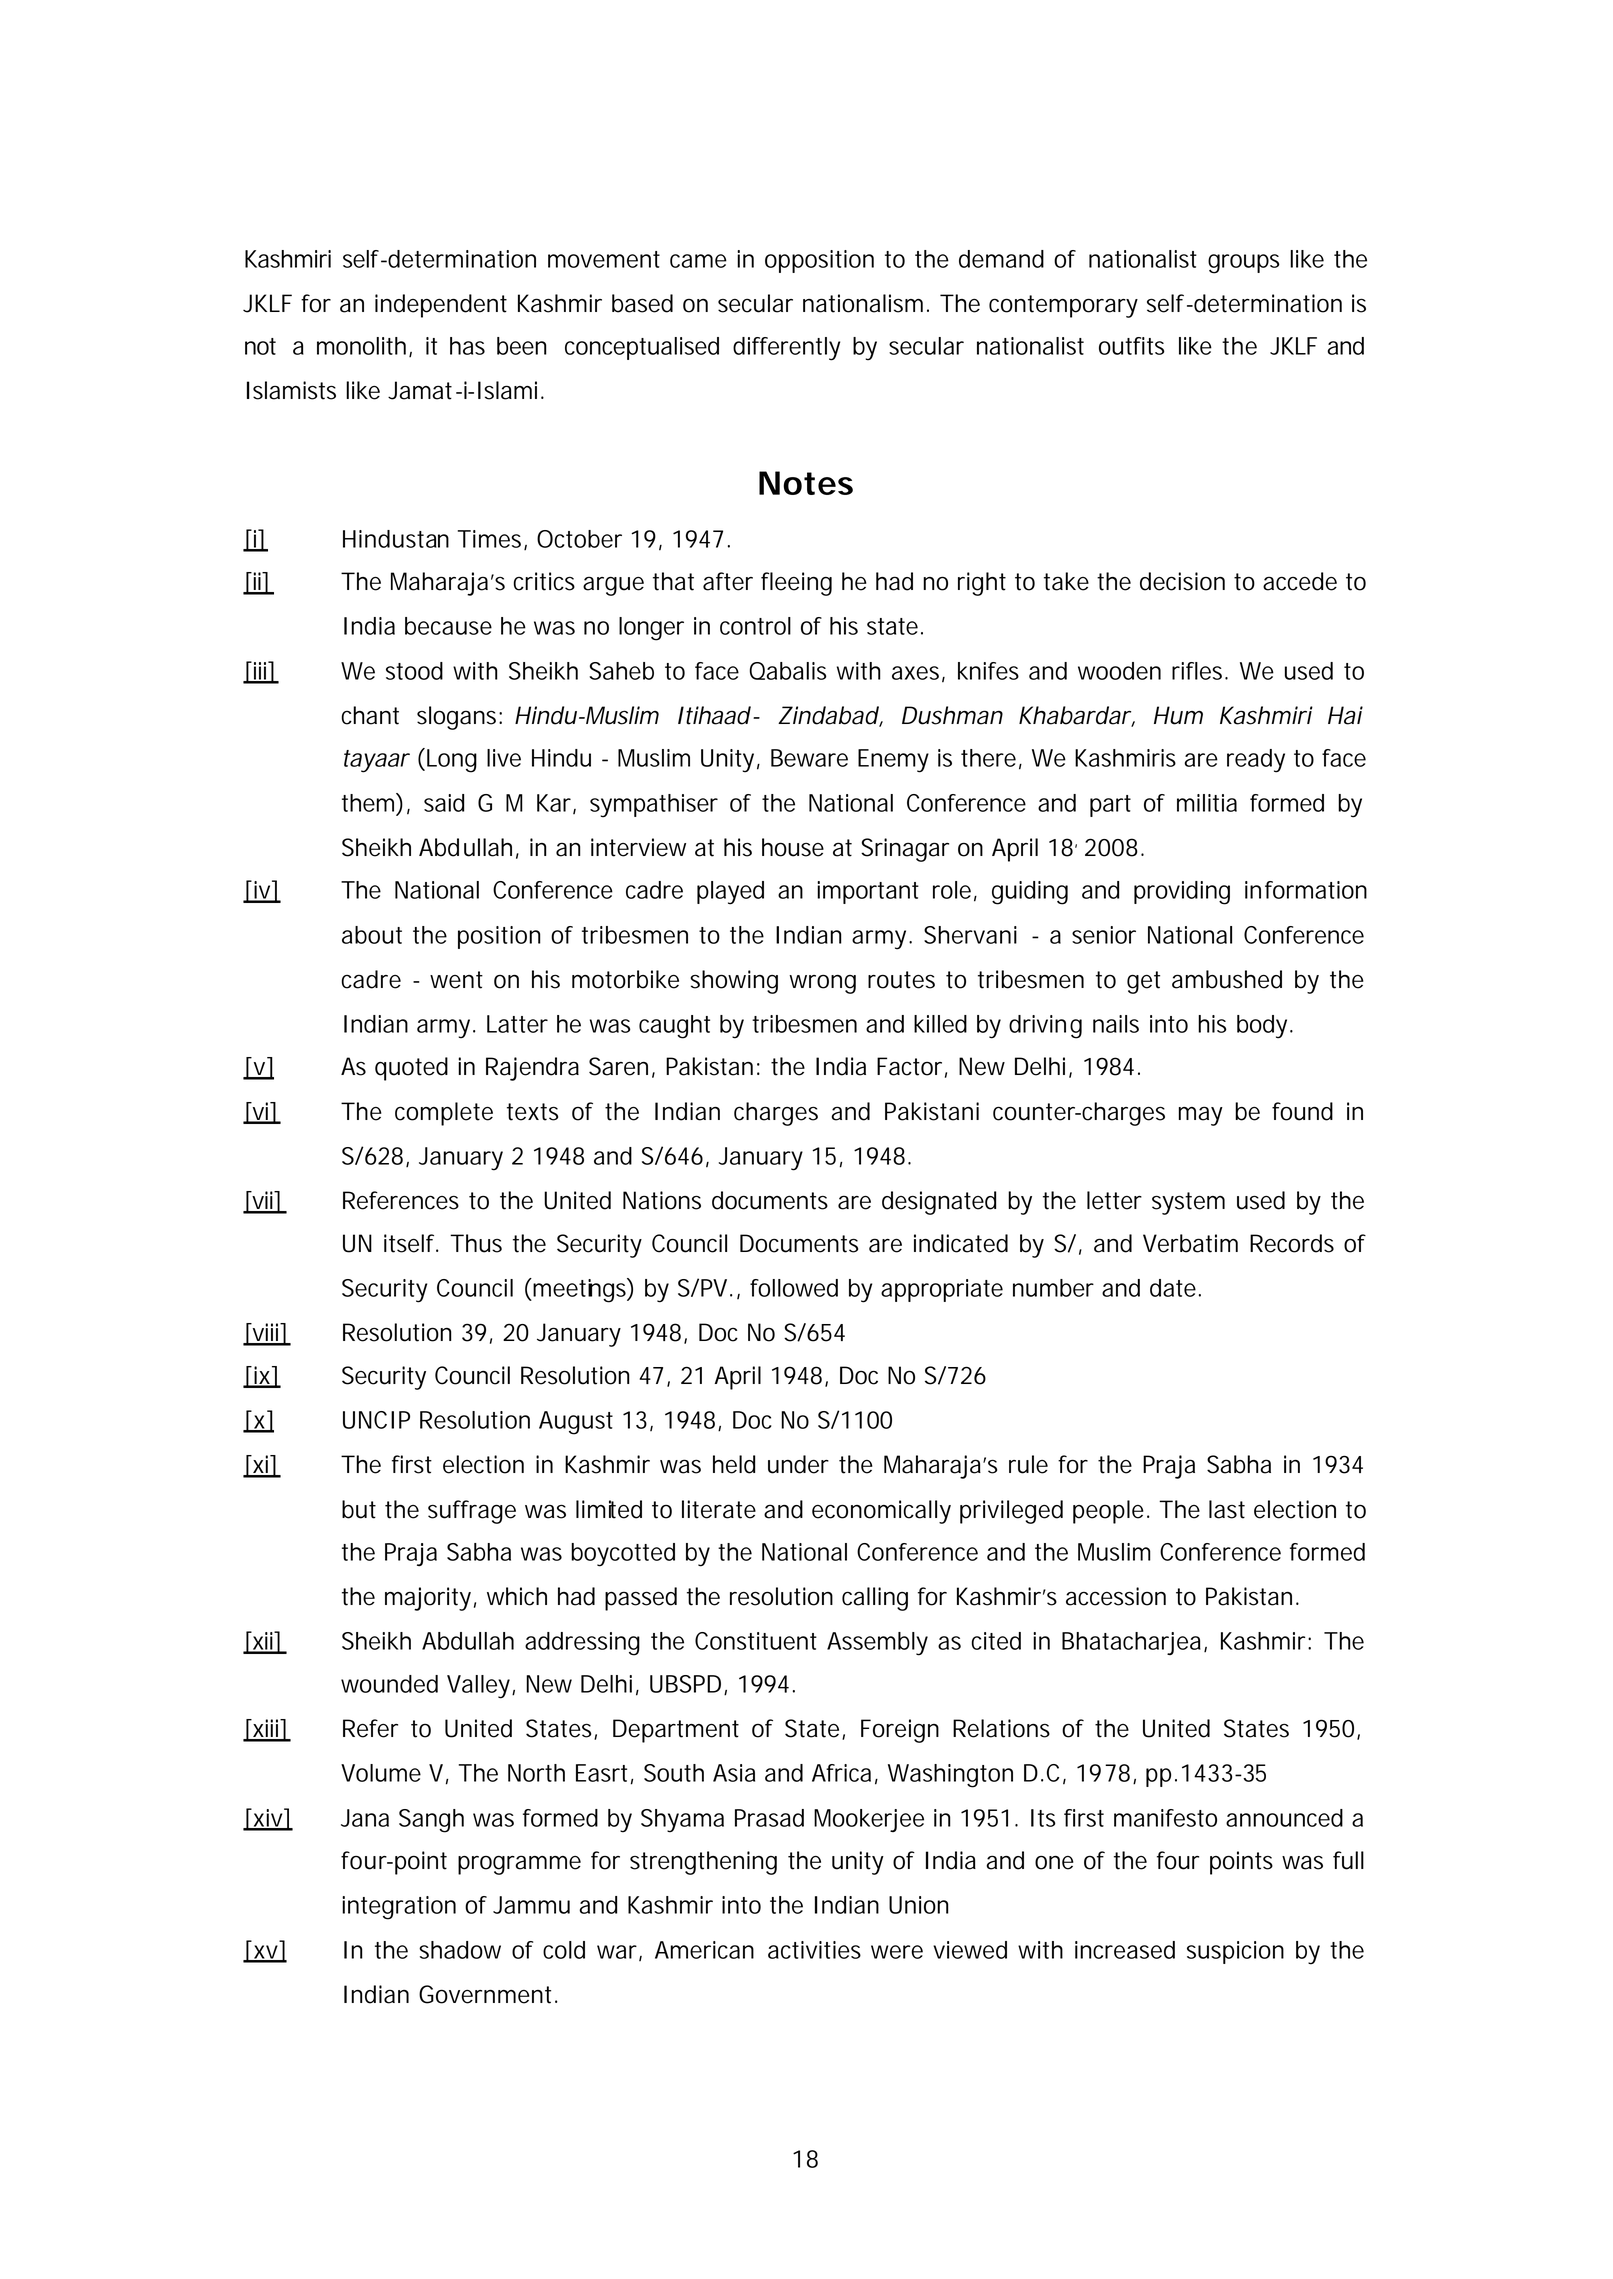  I want to click on may, so click(1201, 1116).
